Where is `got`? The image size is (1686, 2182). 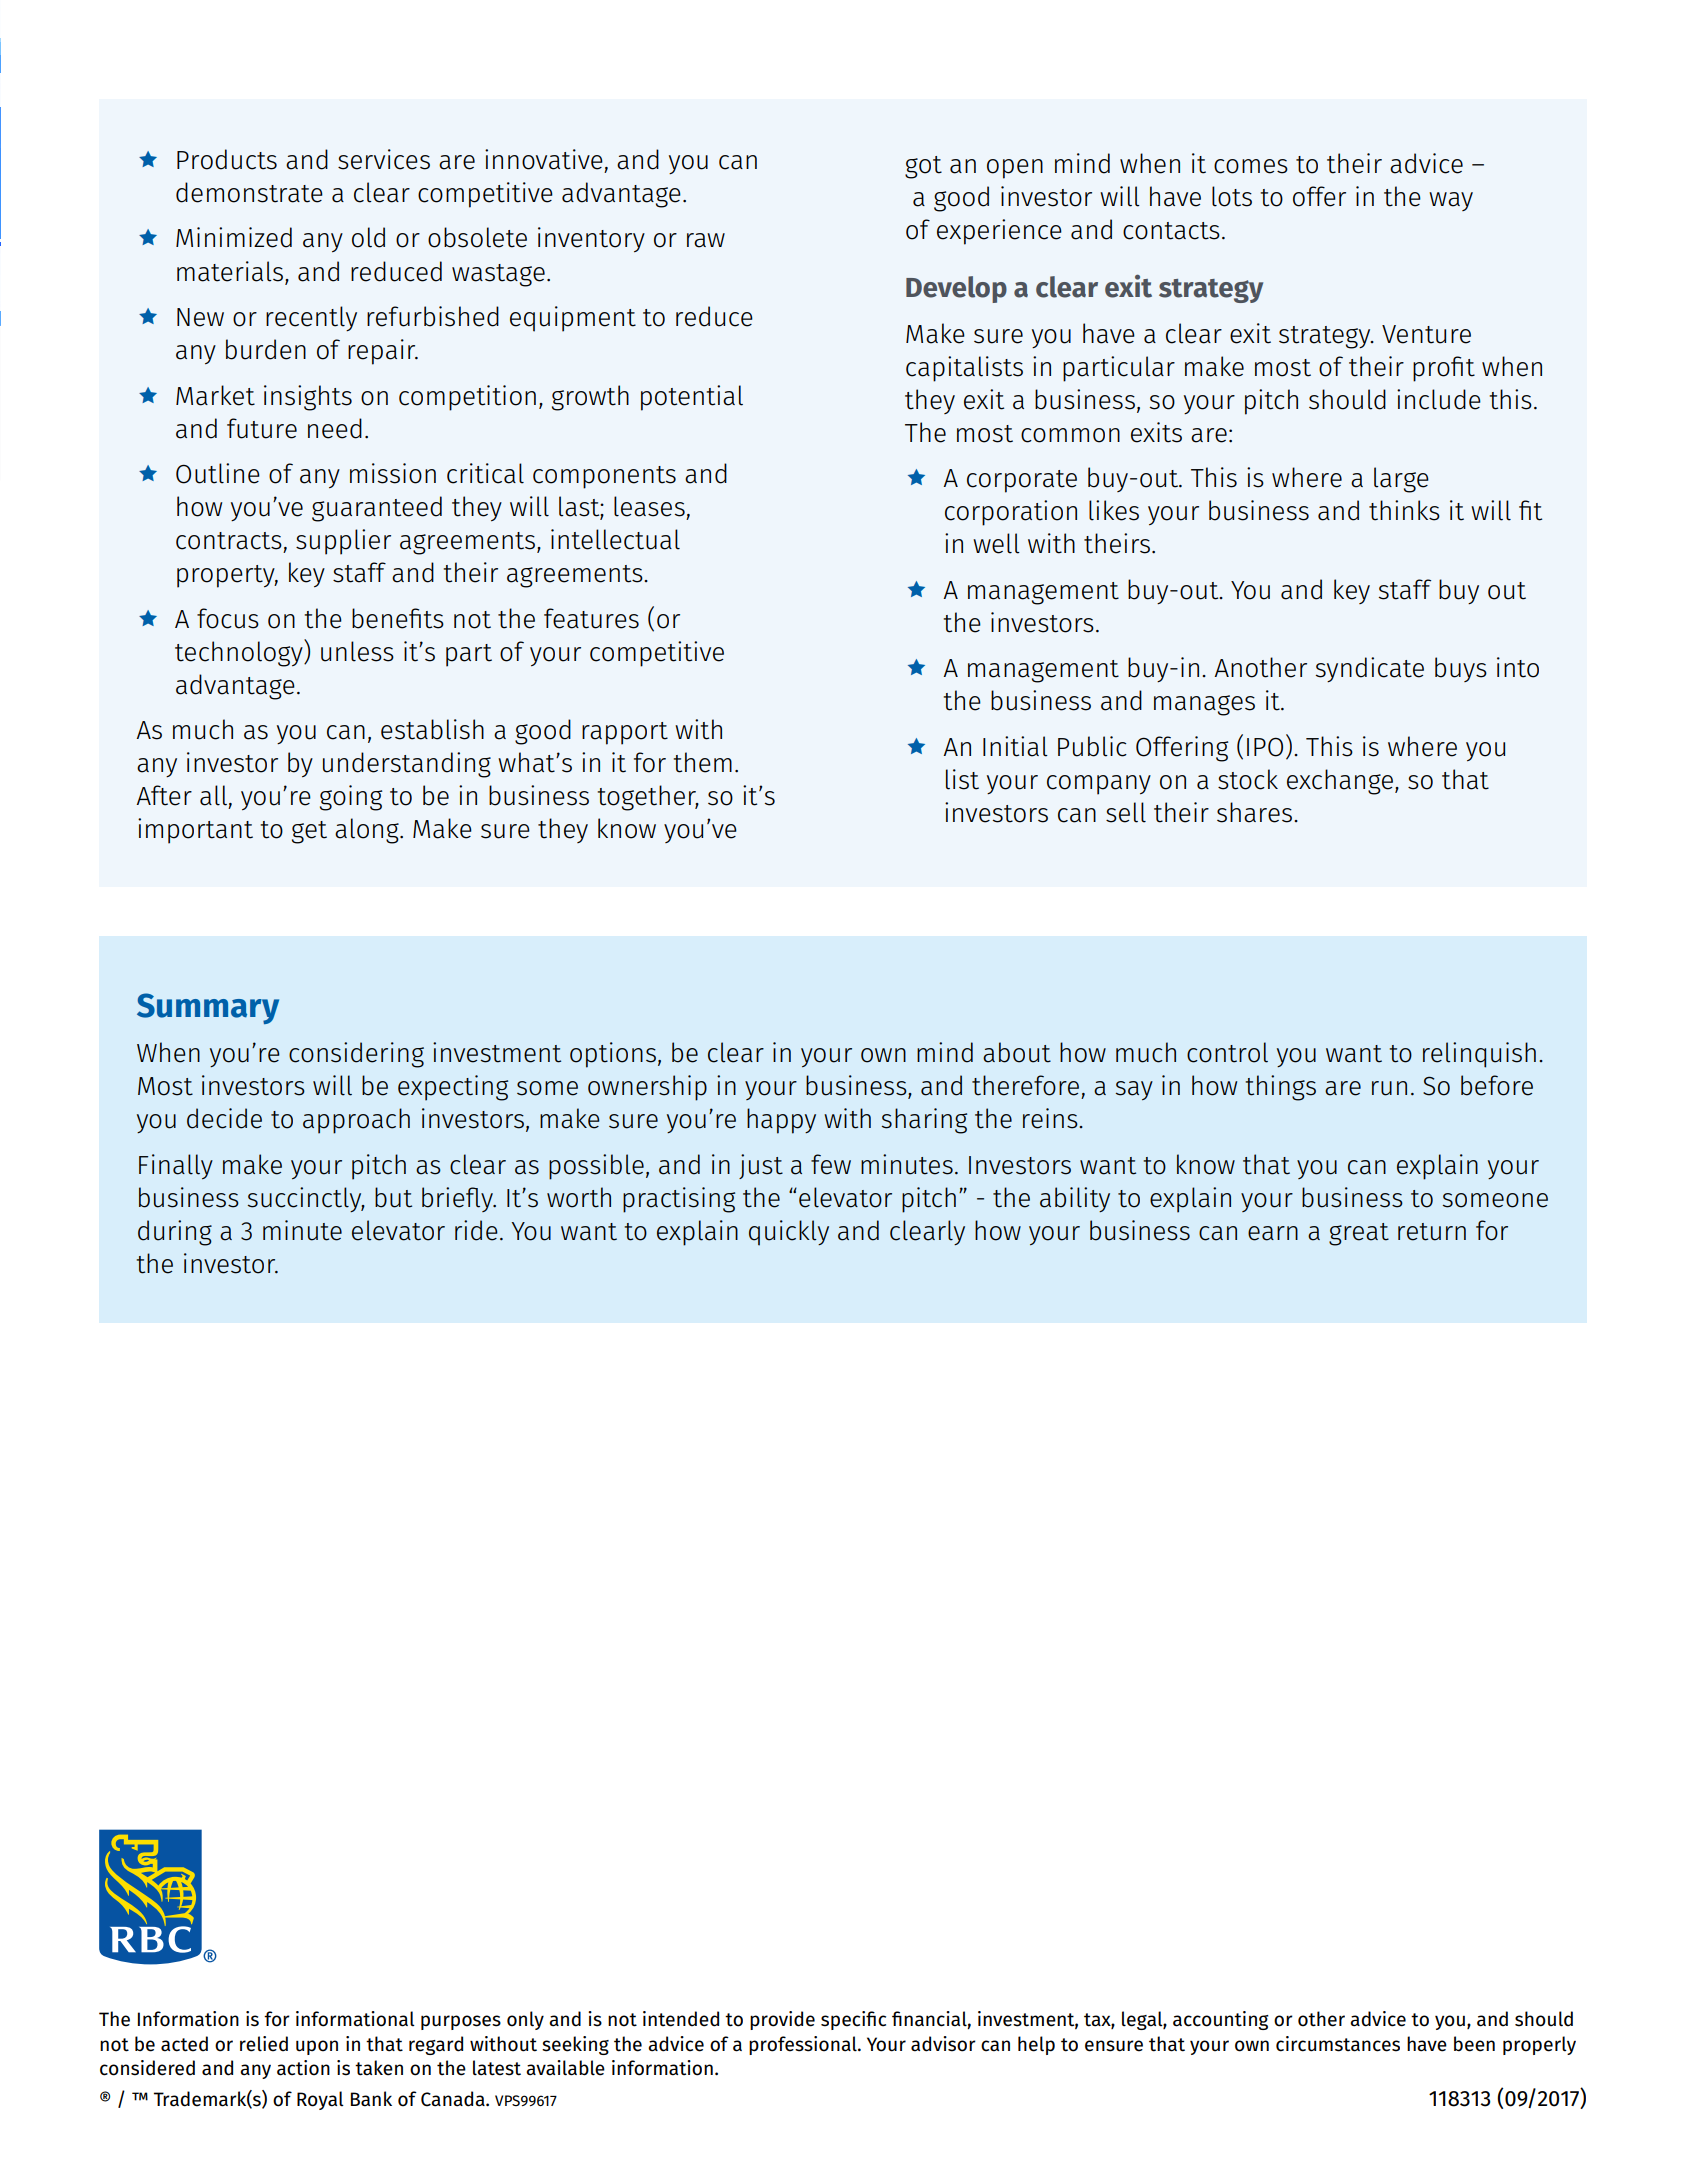
got is located at coordinates (923, 167).
